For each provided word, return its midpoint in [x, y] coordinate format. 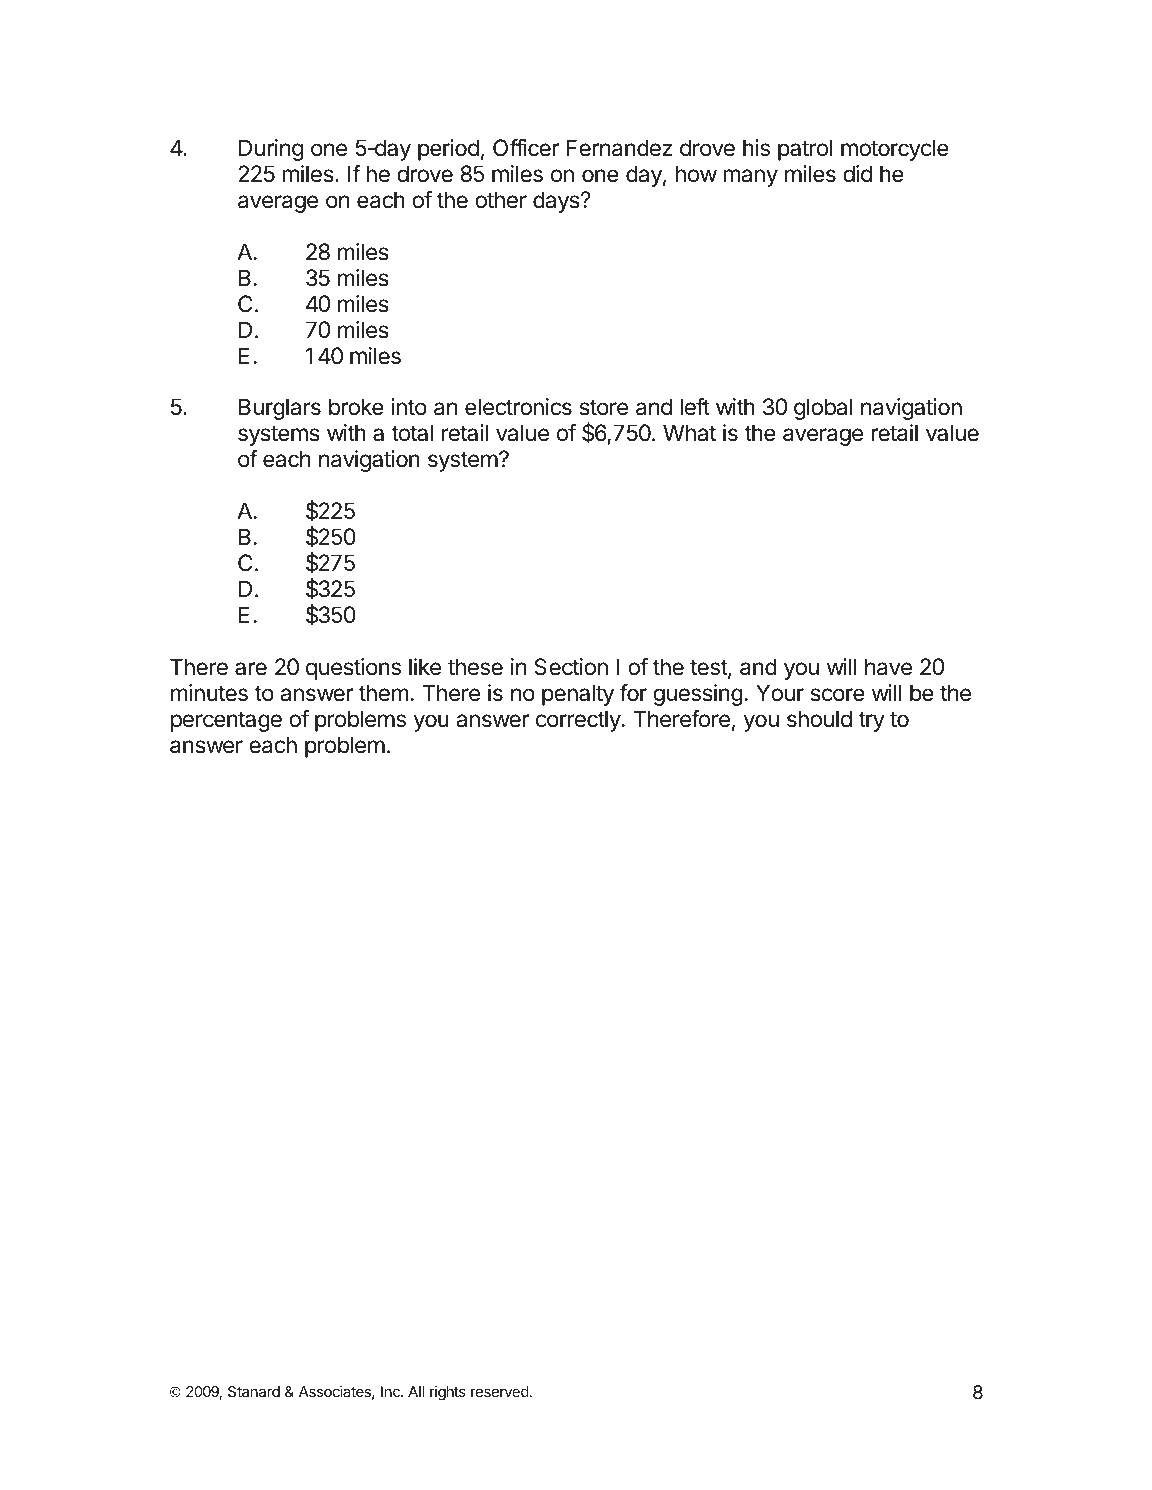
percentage [226, 721]
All [416, 1391]
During [271, 150]
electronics [518, 407]
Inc [391, 1391]
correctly [578, 721]
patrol [805, 150]
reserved [500, 1391]
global [823, 409]
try [871, 721]
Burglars [280, 409]
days [557, 202]
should [819, 719]
